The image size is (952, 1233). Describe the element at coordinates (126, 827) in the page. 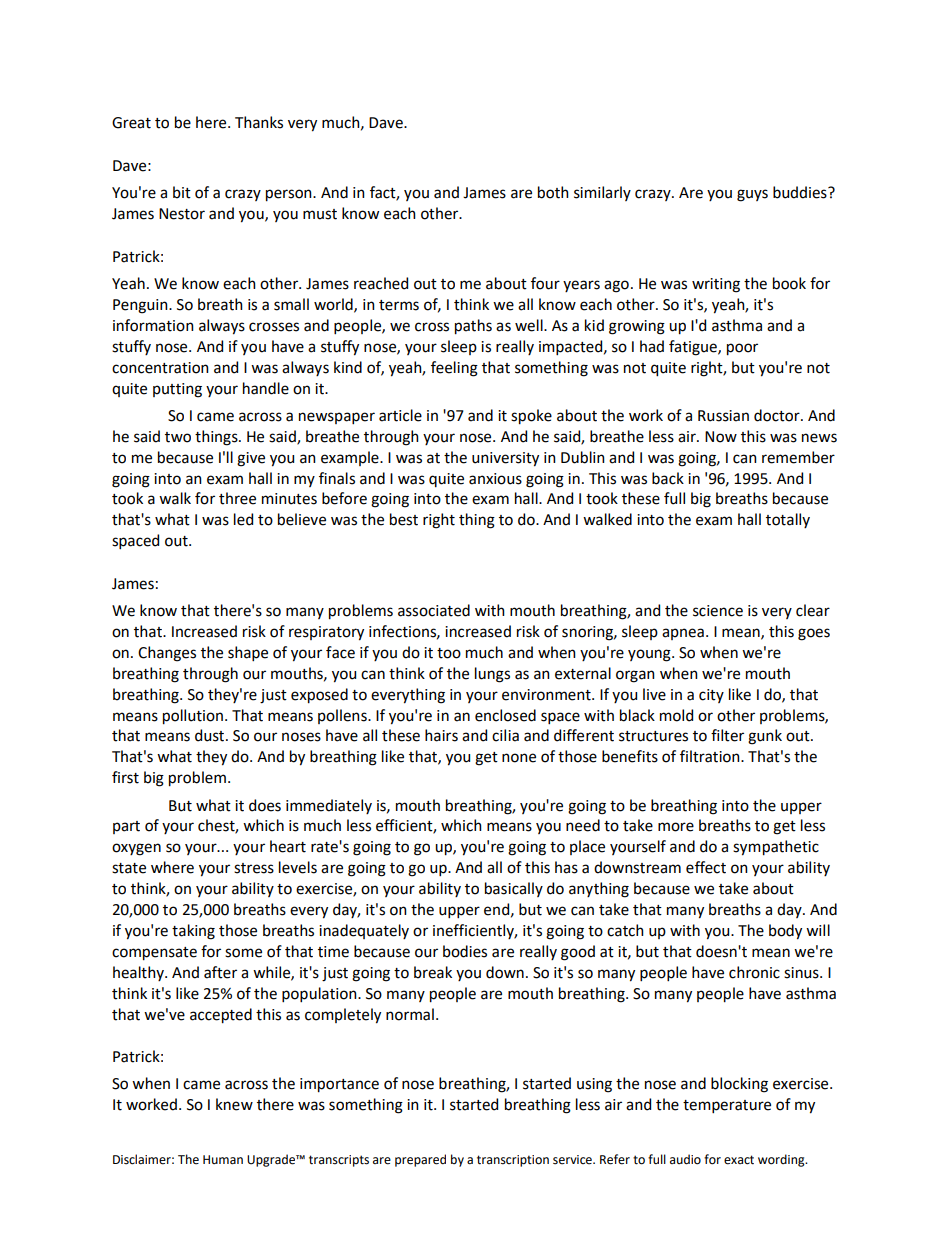

I see `part` at that location.
